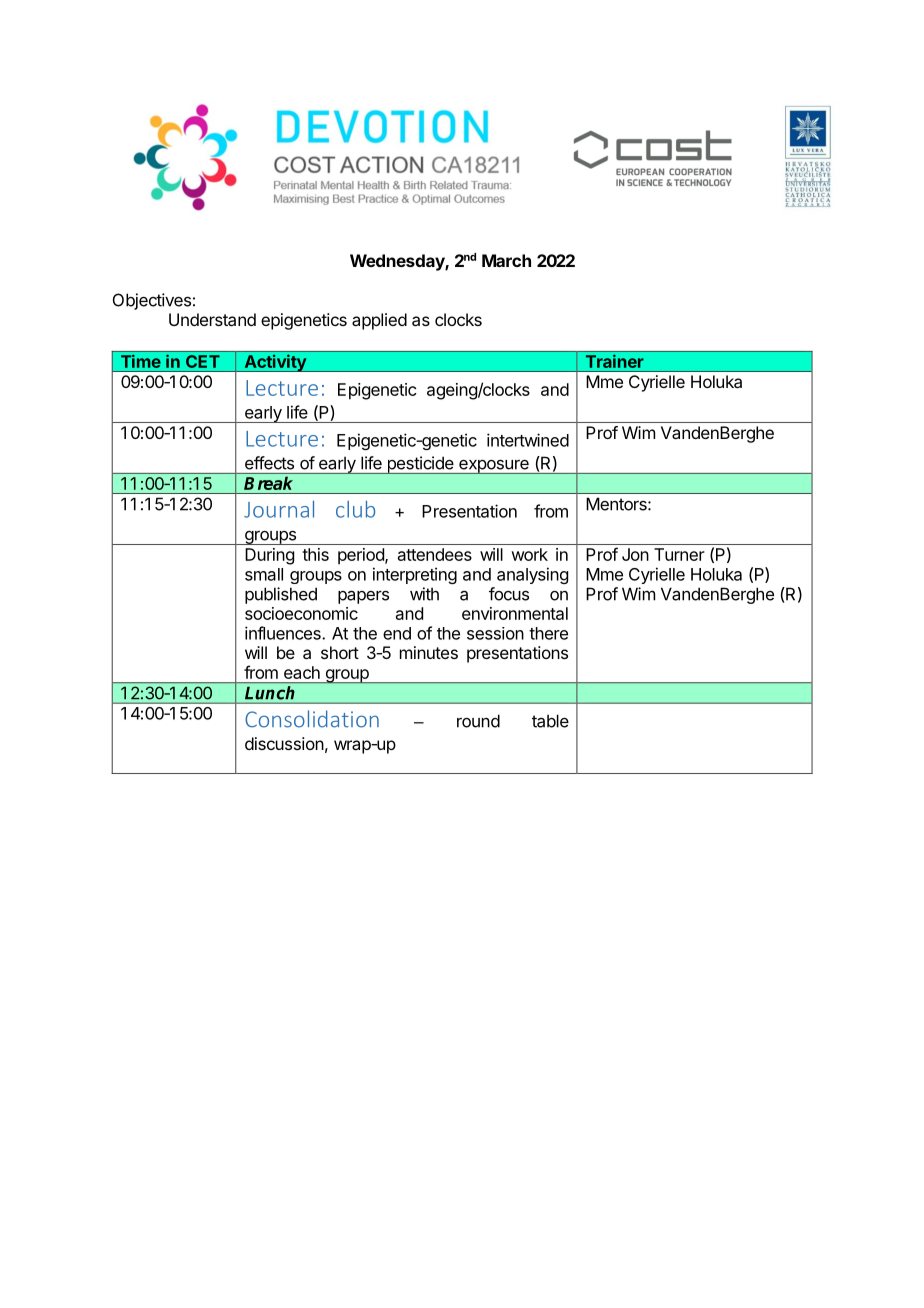  Describe the element at coordinates (355, 509) in the page. I see `club` at that location.
